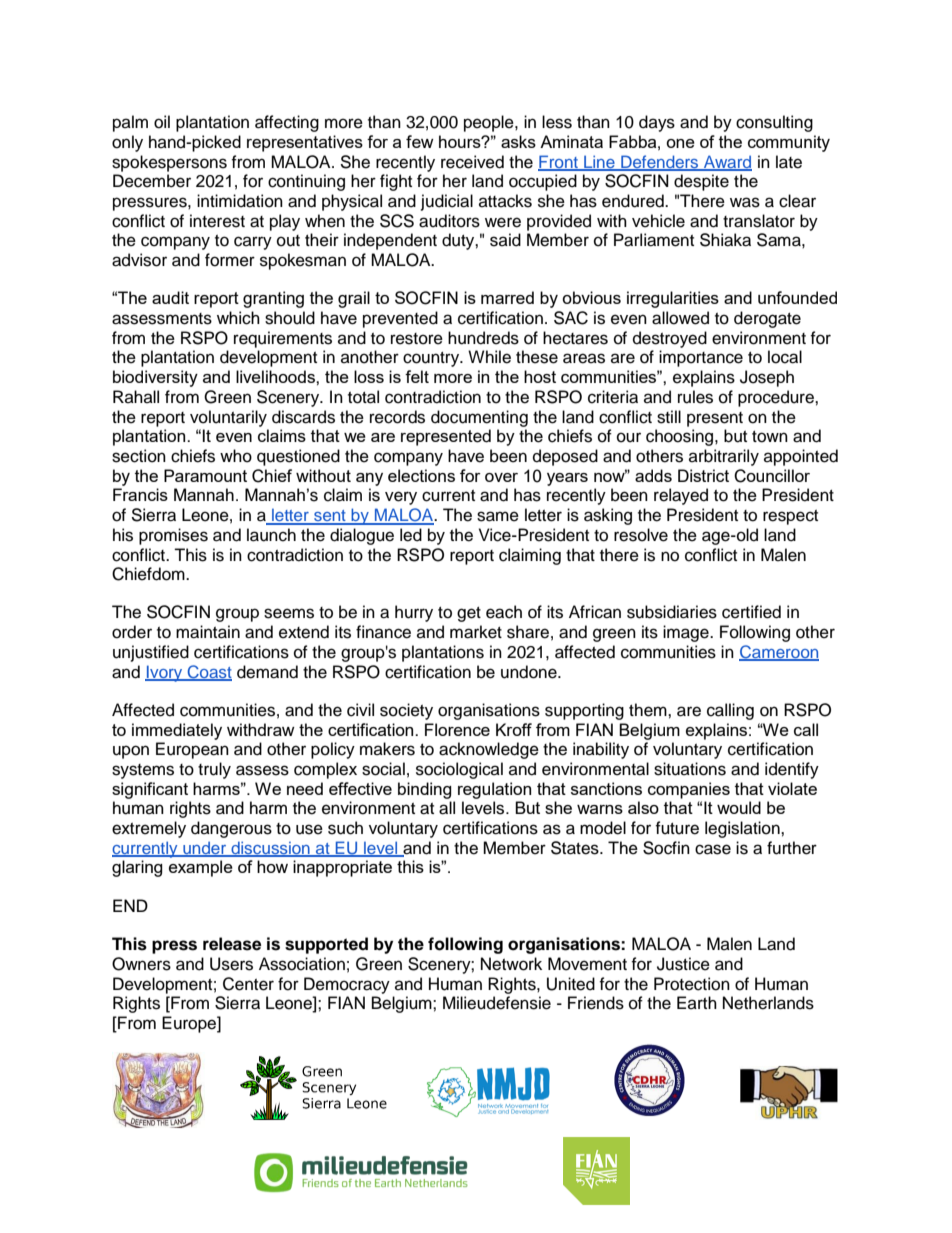 Image resolution: width=952 pixels, height=1233 pixels. I want to click on spokespersons, so click(169, 163).
